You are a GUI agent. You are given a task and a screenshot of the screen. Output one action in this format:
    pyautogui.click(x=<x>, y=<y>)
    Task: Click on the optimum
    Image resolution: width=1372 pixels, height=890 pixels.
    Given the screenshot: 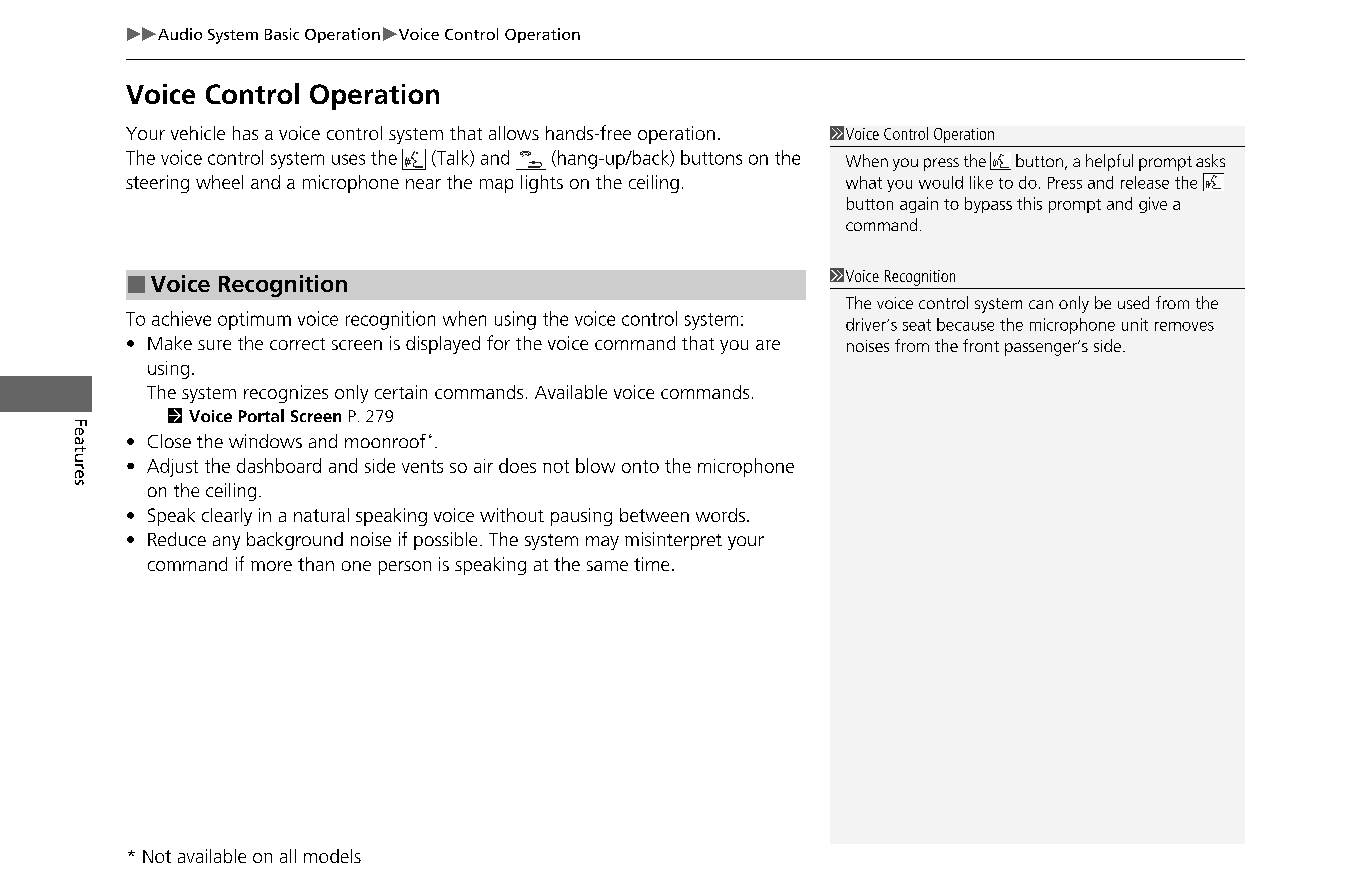 What is the action you would take?
    pyautogui.click(x=254, y=320)
